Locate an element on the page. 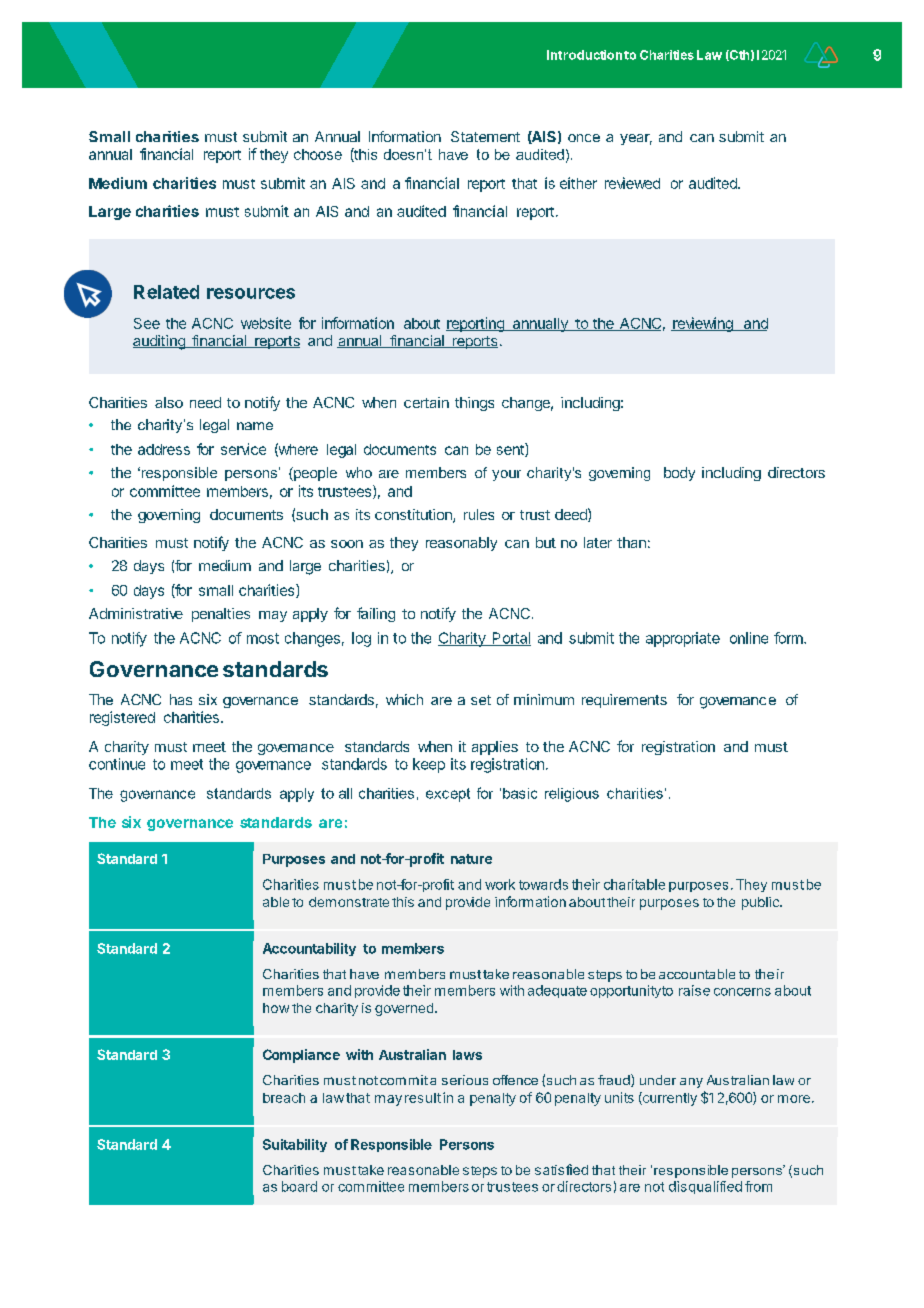  Suitability is located at coordinates (295, 1145).
